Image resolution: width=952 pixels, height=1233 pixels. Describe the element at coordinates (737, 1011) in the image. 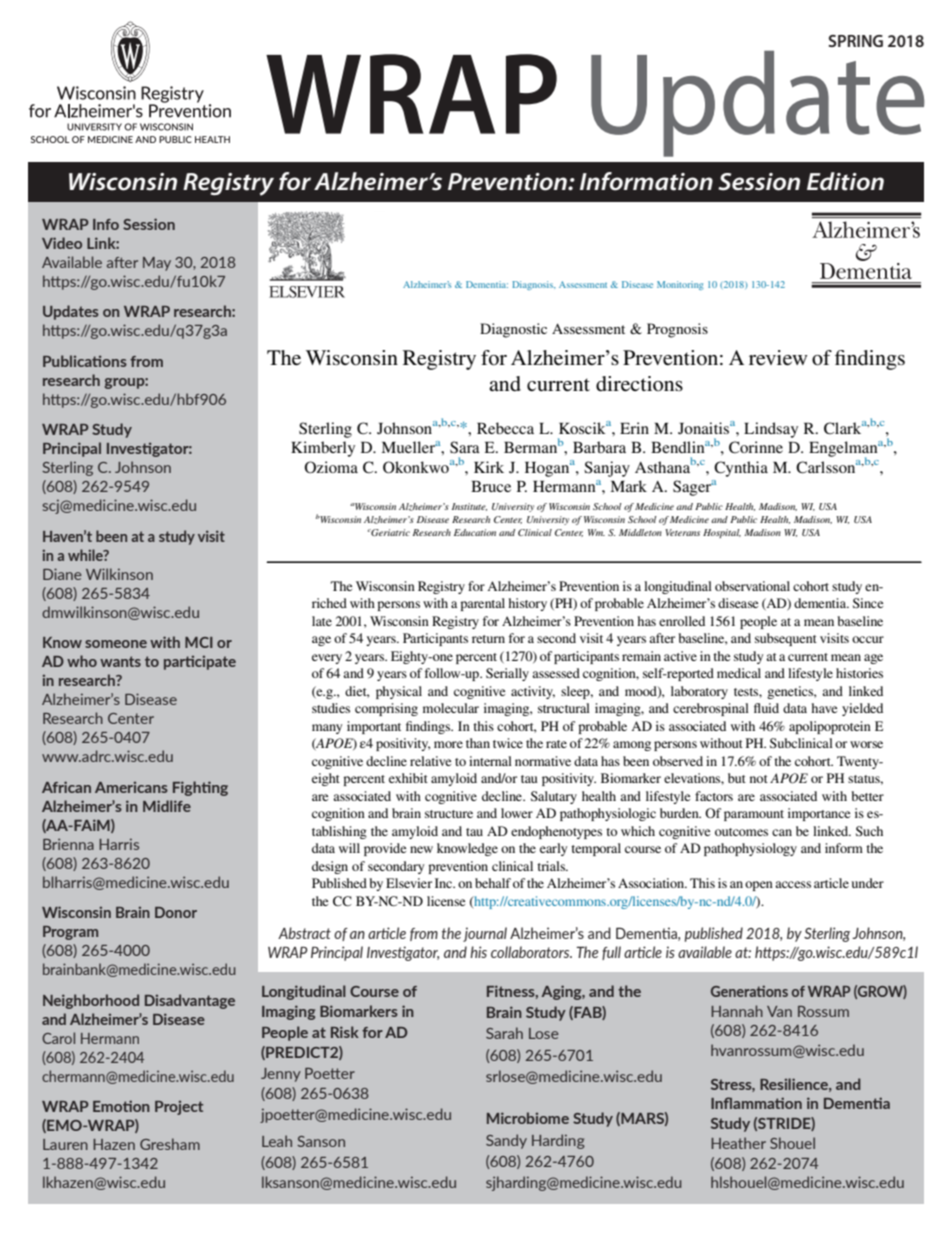

I see `Hannah` at that location.
